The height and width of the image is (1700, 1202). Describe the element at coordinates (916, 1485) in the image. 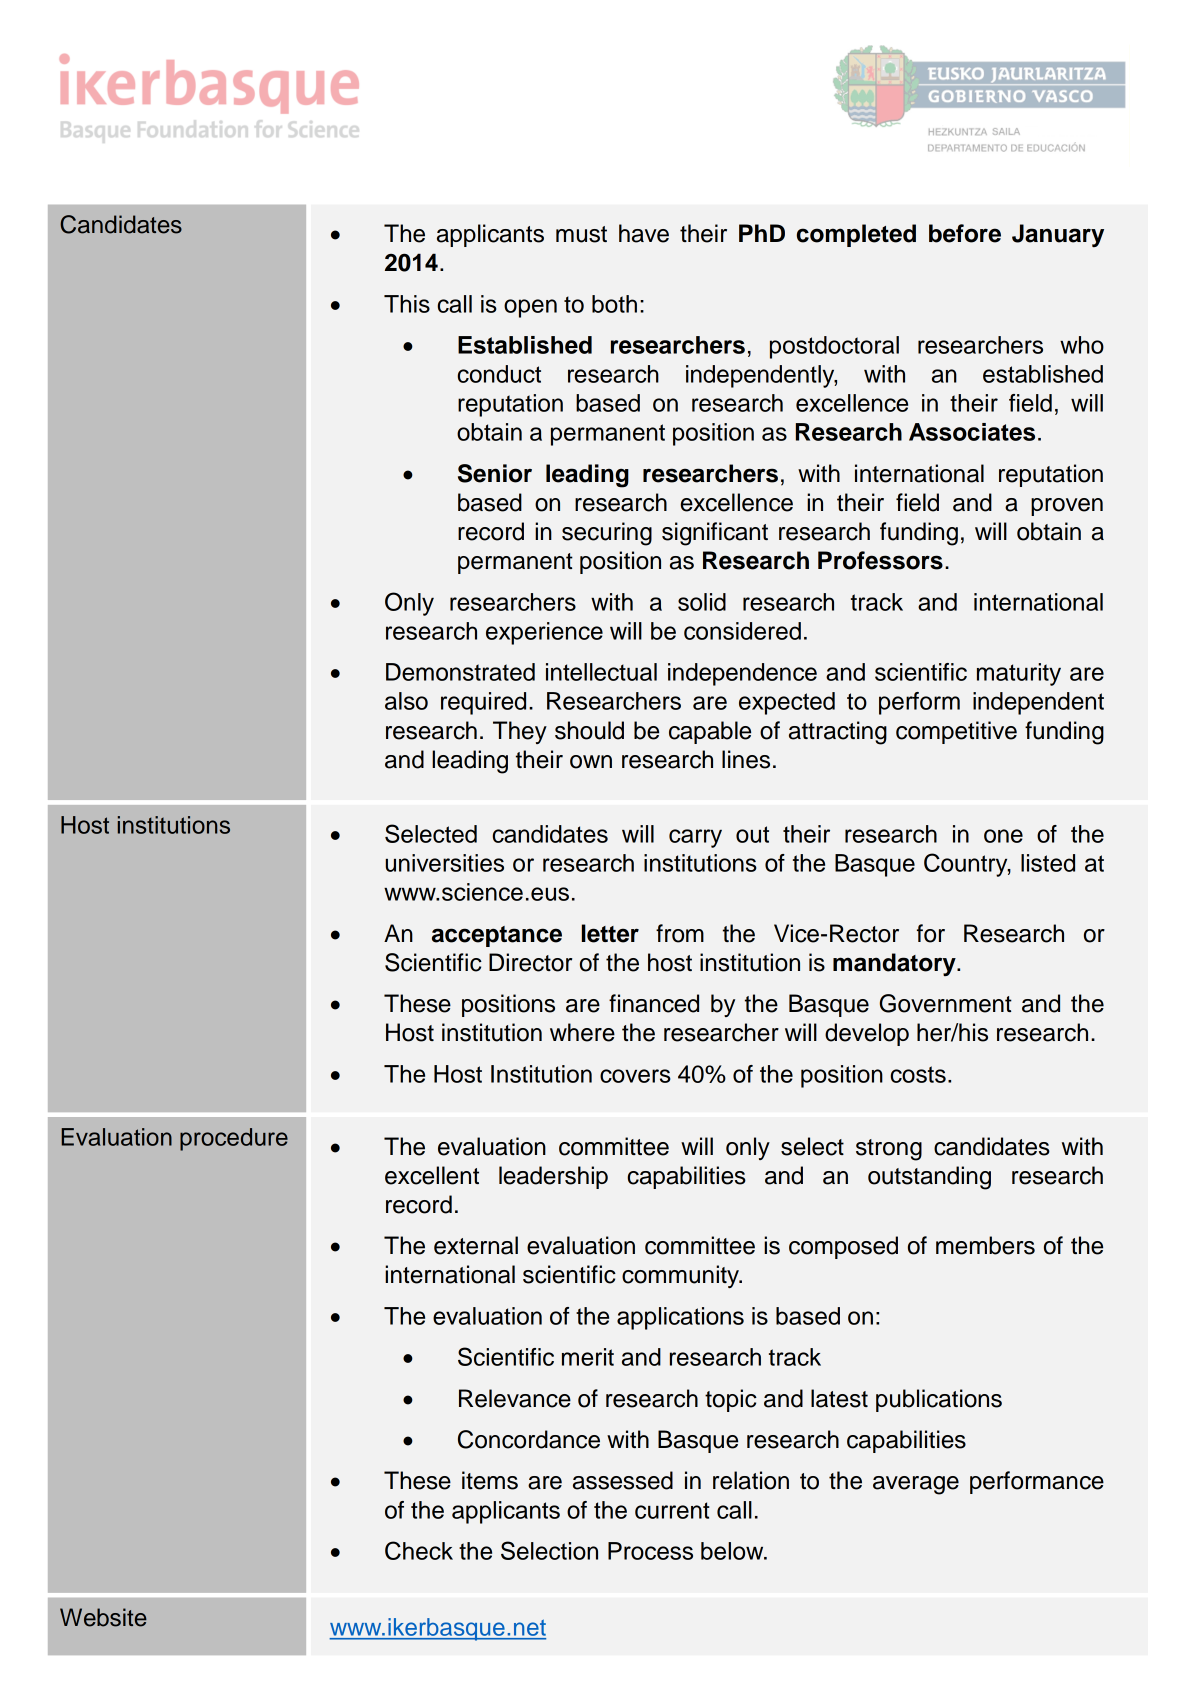

I see `average` at that location.
